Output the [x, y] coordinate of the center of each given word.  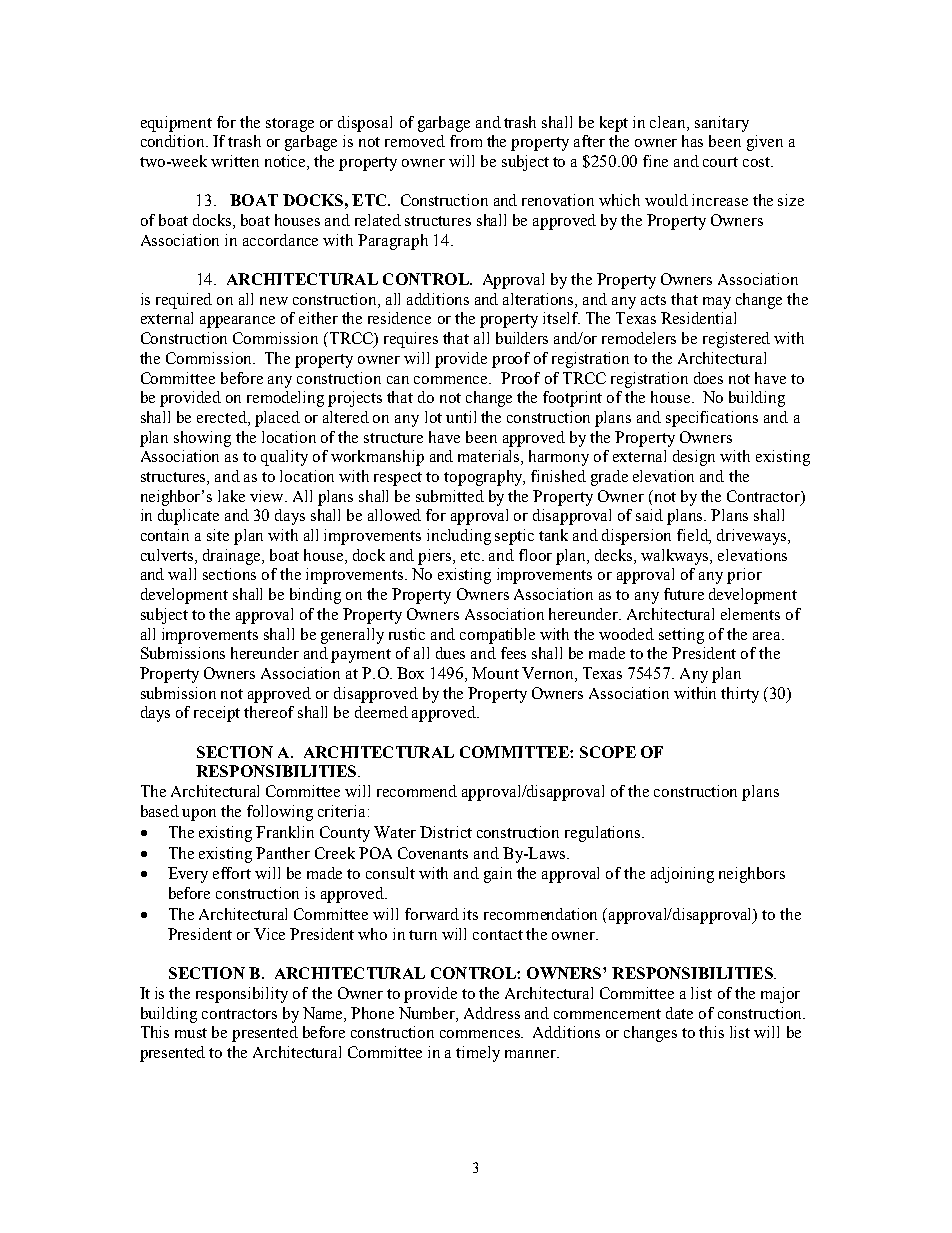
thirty [740, 695]
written [235, 161]
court [720, 162]
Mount [495, 673]
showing [202, 439]
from [466, 141]
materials [490, 457]
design [694, 458]
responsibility [242, 995]
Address [492, 1013]
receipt [217, 714]
